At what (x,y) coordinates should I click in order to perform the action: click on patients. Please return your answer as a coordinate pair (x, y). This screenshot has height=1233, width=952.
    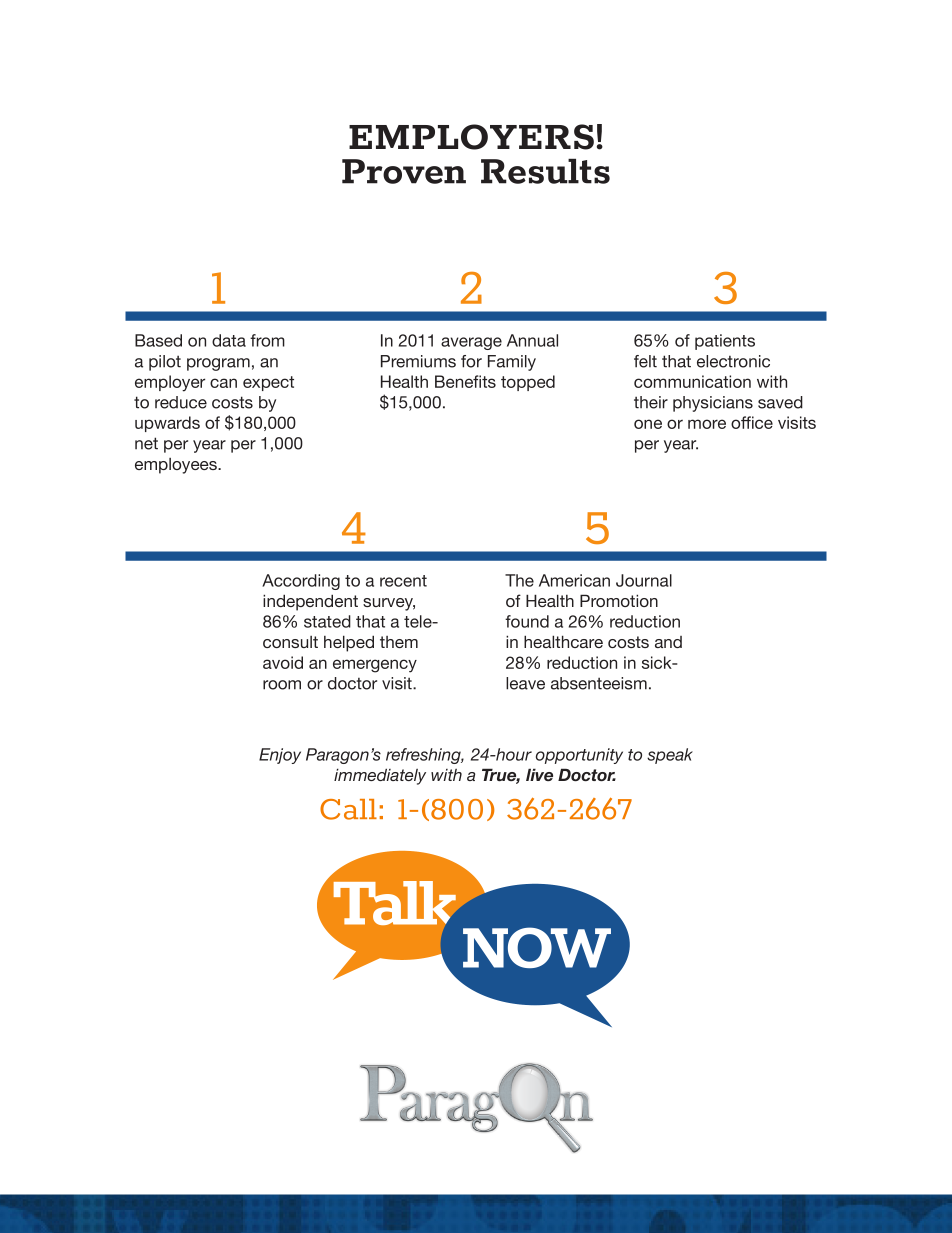
    Looking at the image, I should click on (725, 342).
